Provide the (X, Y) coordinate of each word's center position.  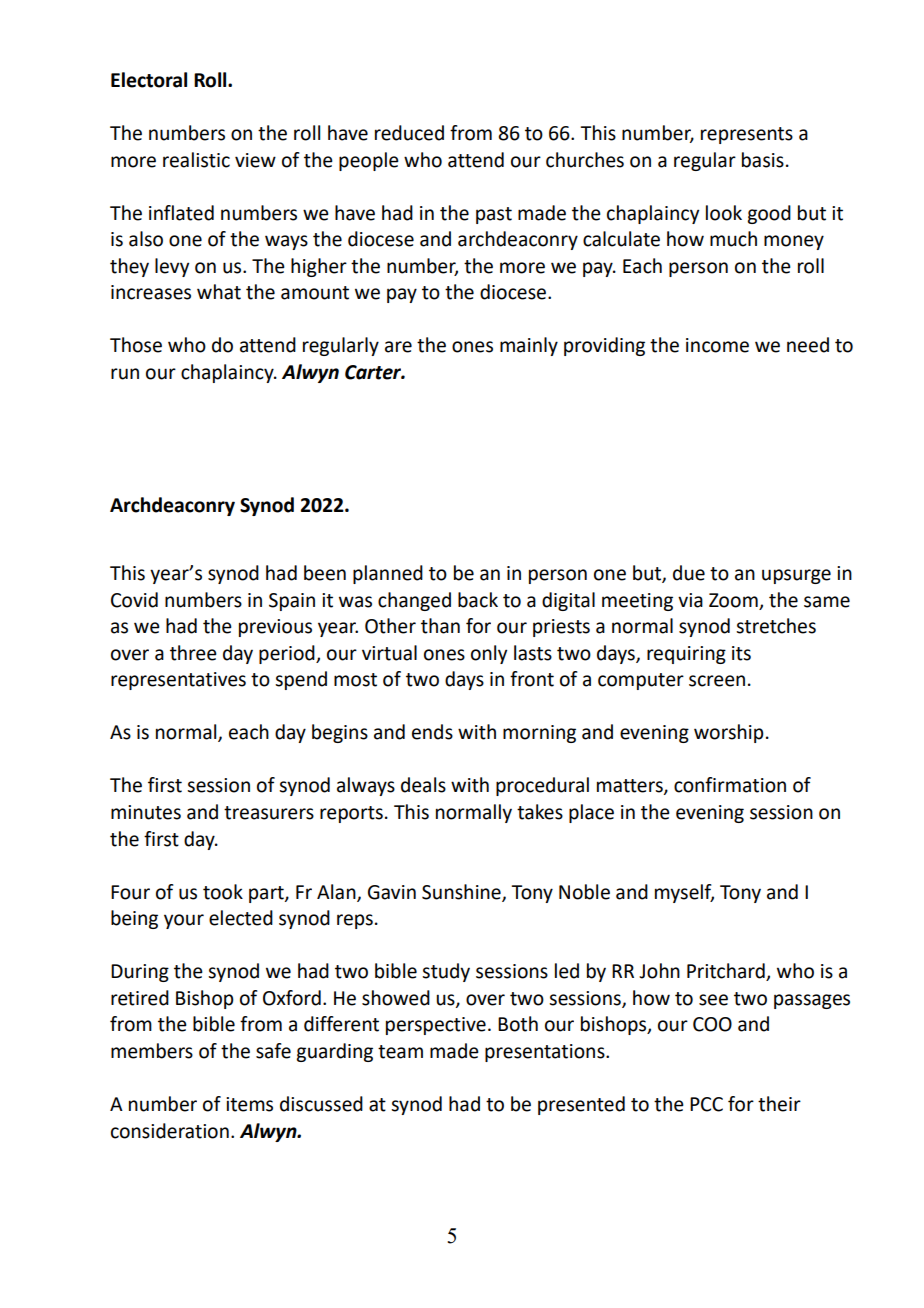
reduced (409, 133)
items (249, 1104)
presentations (546, 1053)
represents (747, 135)
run (125, 374)
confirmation (730, 785)
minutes (146, 812)
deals (423, 785)
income (717, 345)
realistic (196, 160)
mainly (529, 346)
